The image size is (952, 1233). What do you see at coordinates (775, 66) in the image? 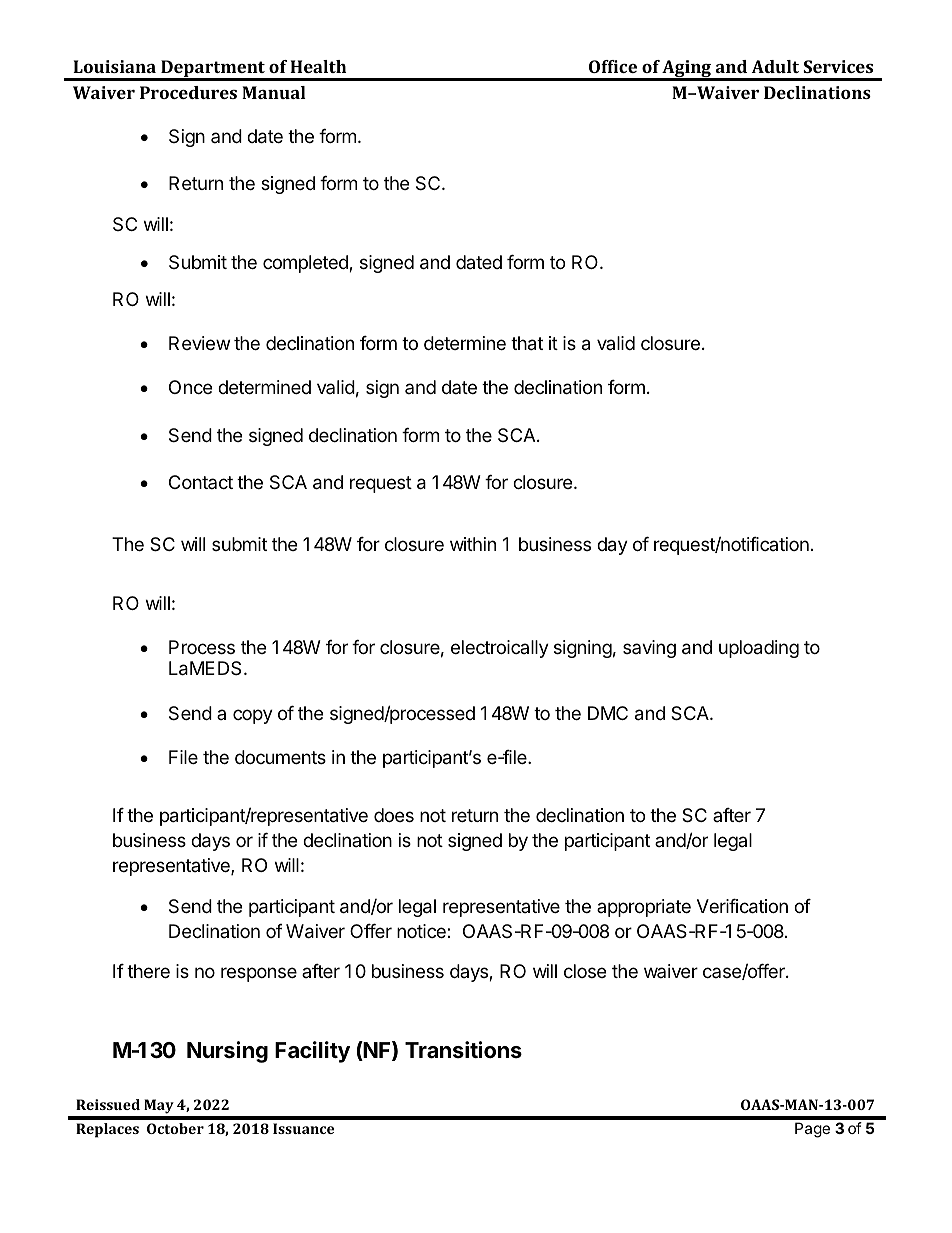
I see `Adult` at bounding box center [775, 66].
